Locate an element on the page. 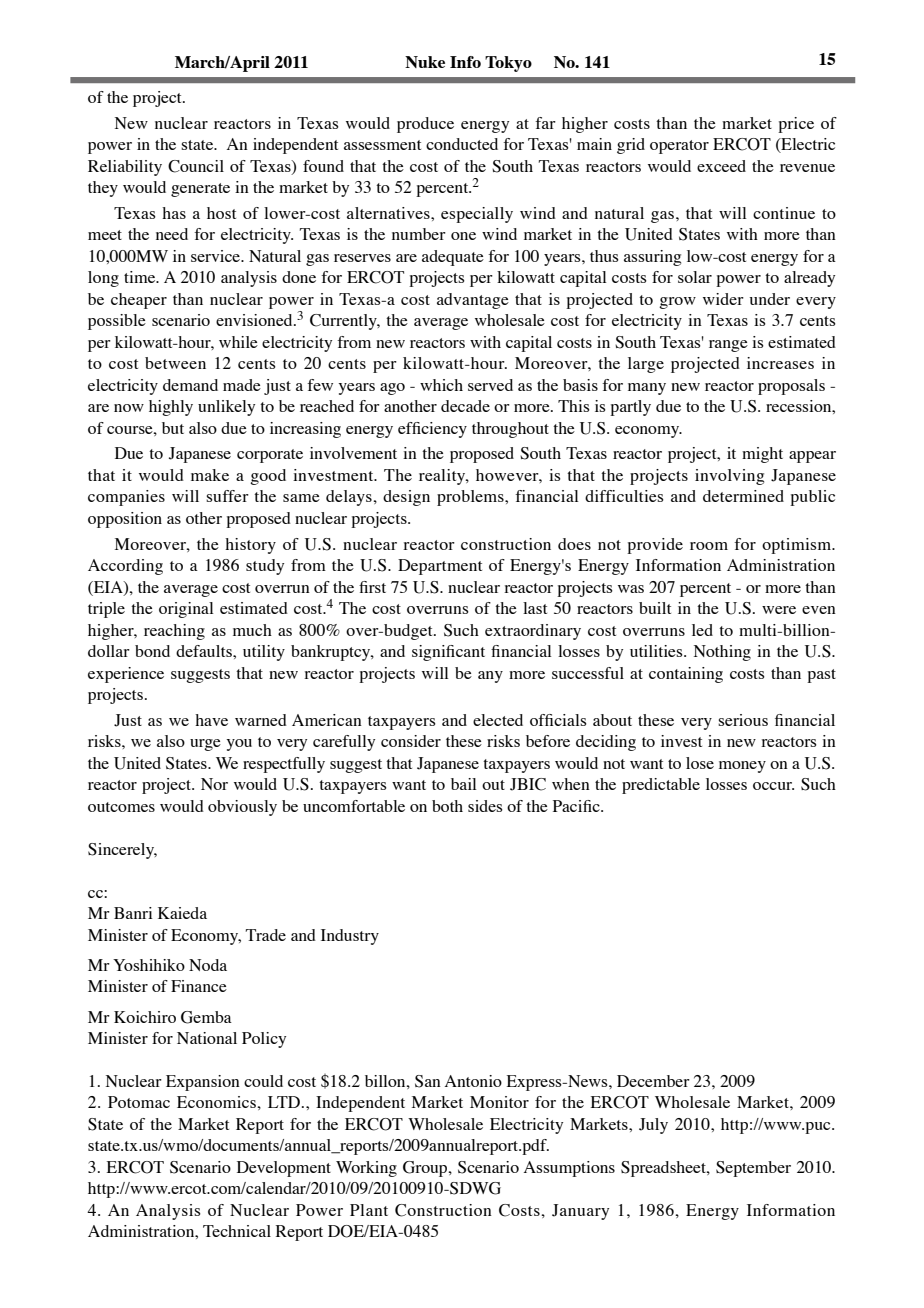 This page has height=1308, width=924. significant is located at coordinates (448, 653).
